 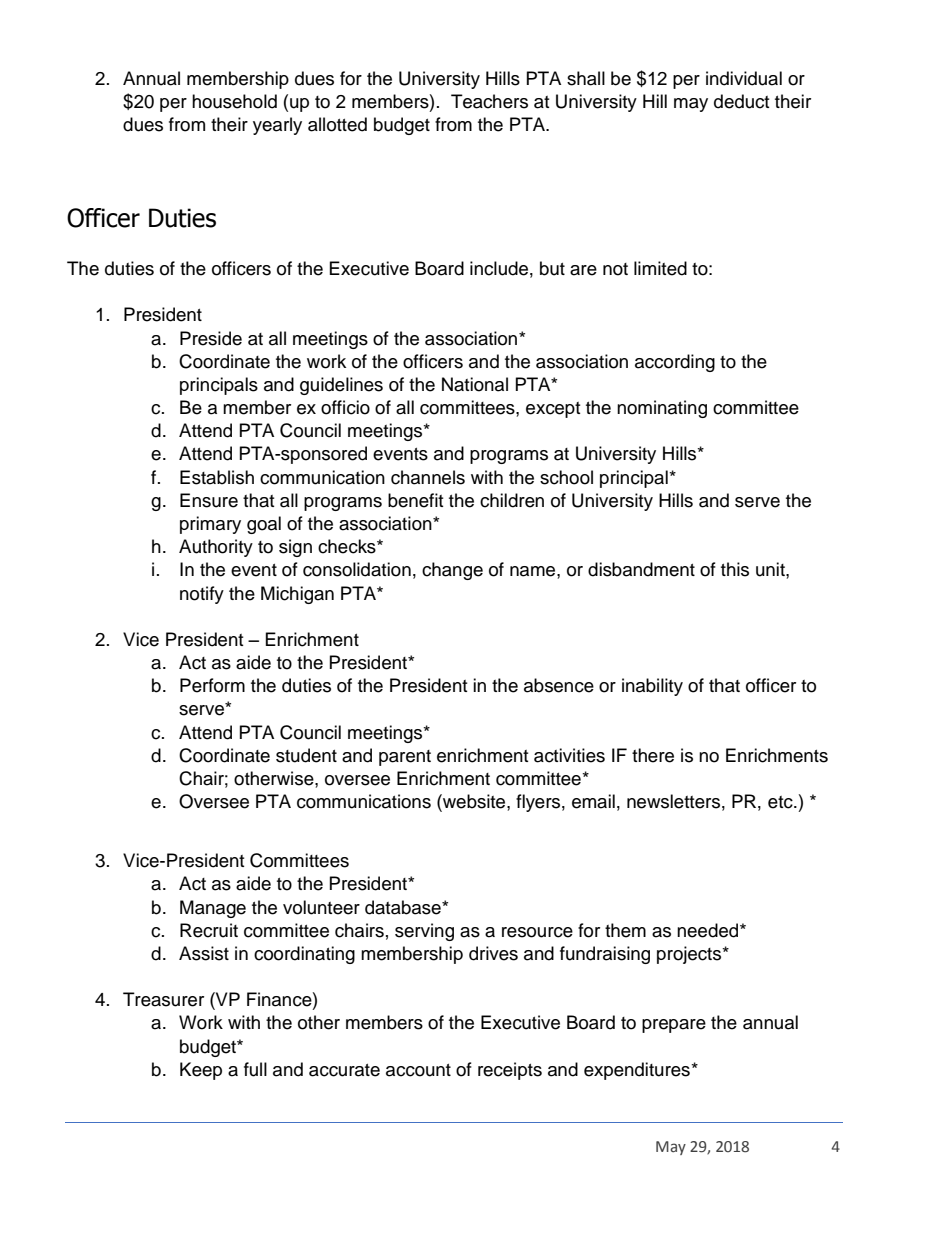 What do you see at coordinates (255, 1069) in the image?
I see `full` at bounding box center [255, 1069].
